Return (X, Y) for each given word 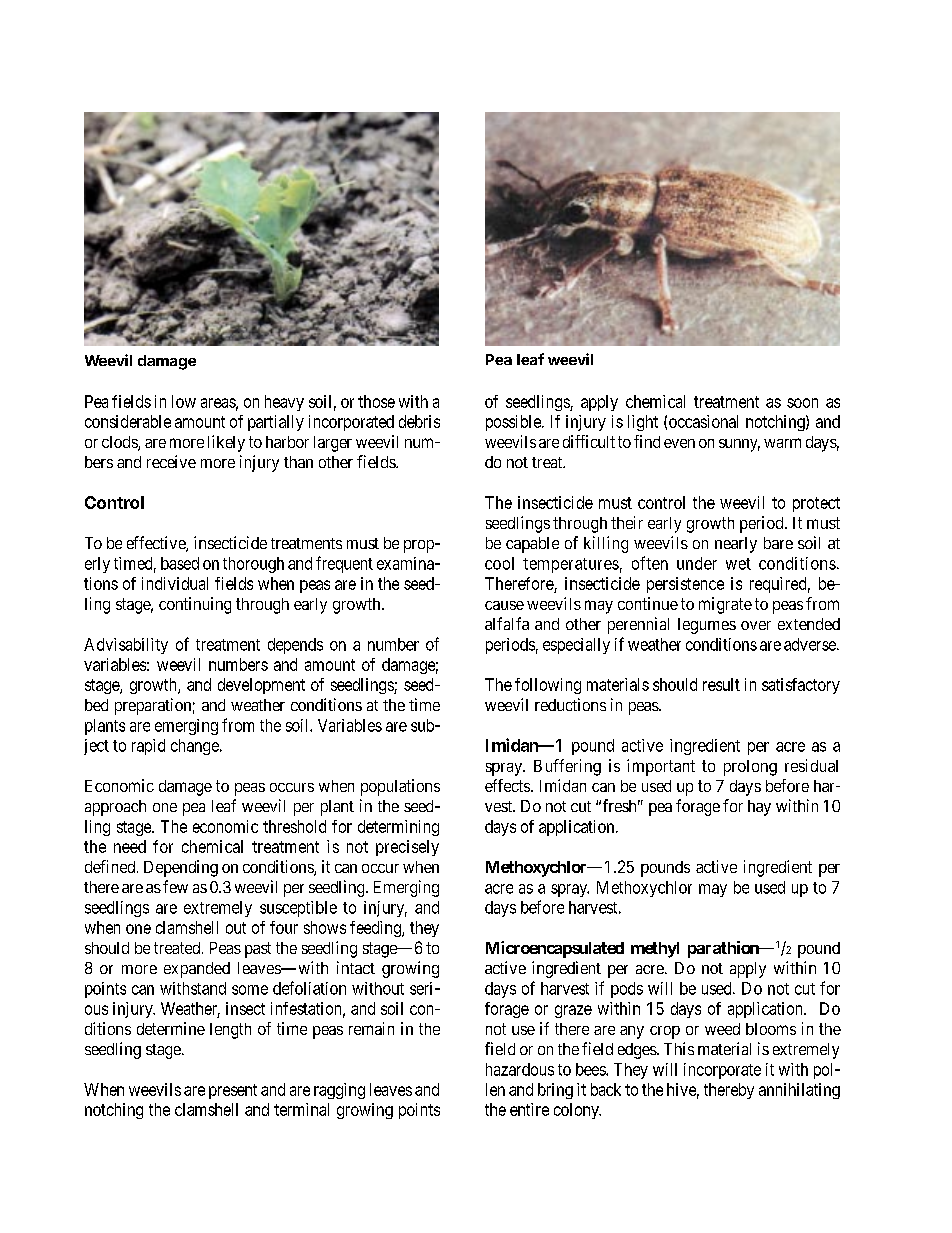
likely (226, 443)
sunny (739, 445)
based (180, 563)
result (721, 684)
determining (398, 828)
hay (759, 808)
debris (419, 421)
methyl (655, 950)
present (233, 1091)
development (261, 686)
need (130, 846)
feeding (376, 929)
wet (738, 564)
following (548, 686)
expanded (197, 970)
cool (499, 563)
